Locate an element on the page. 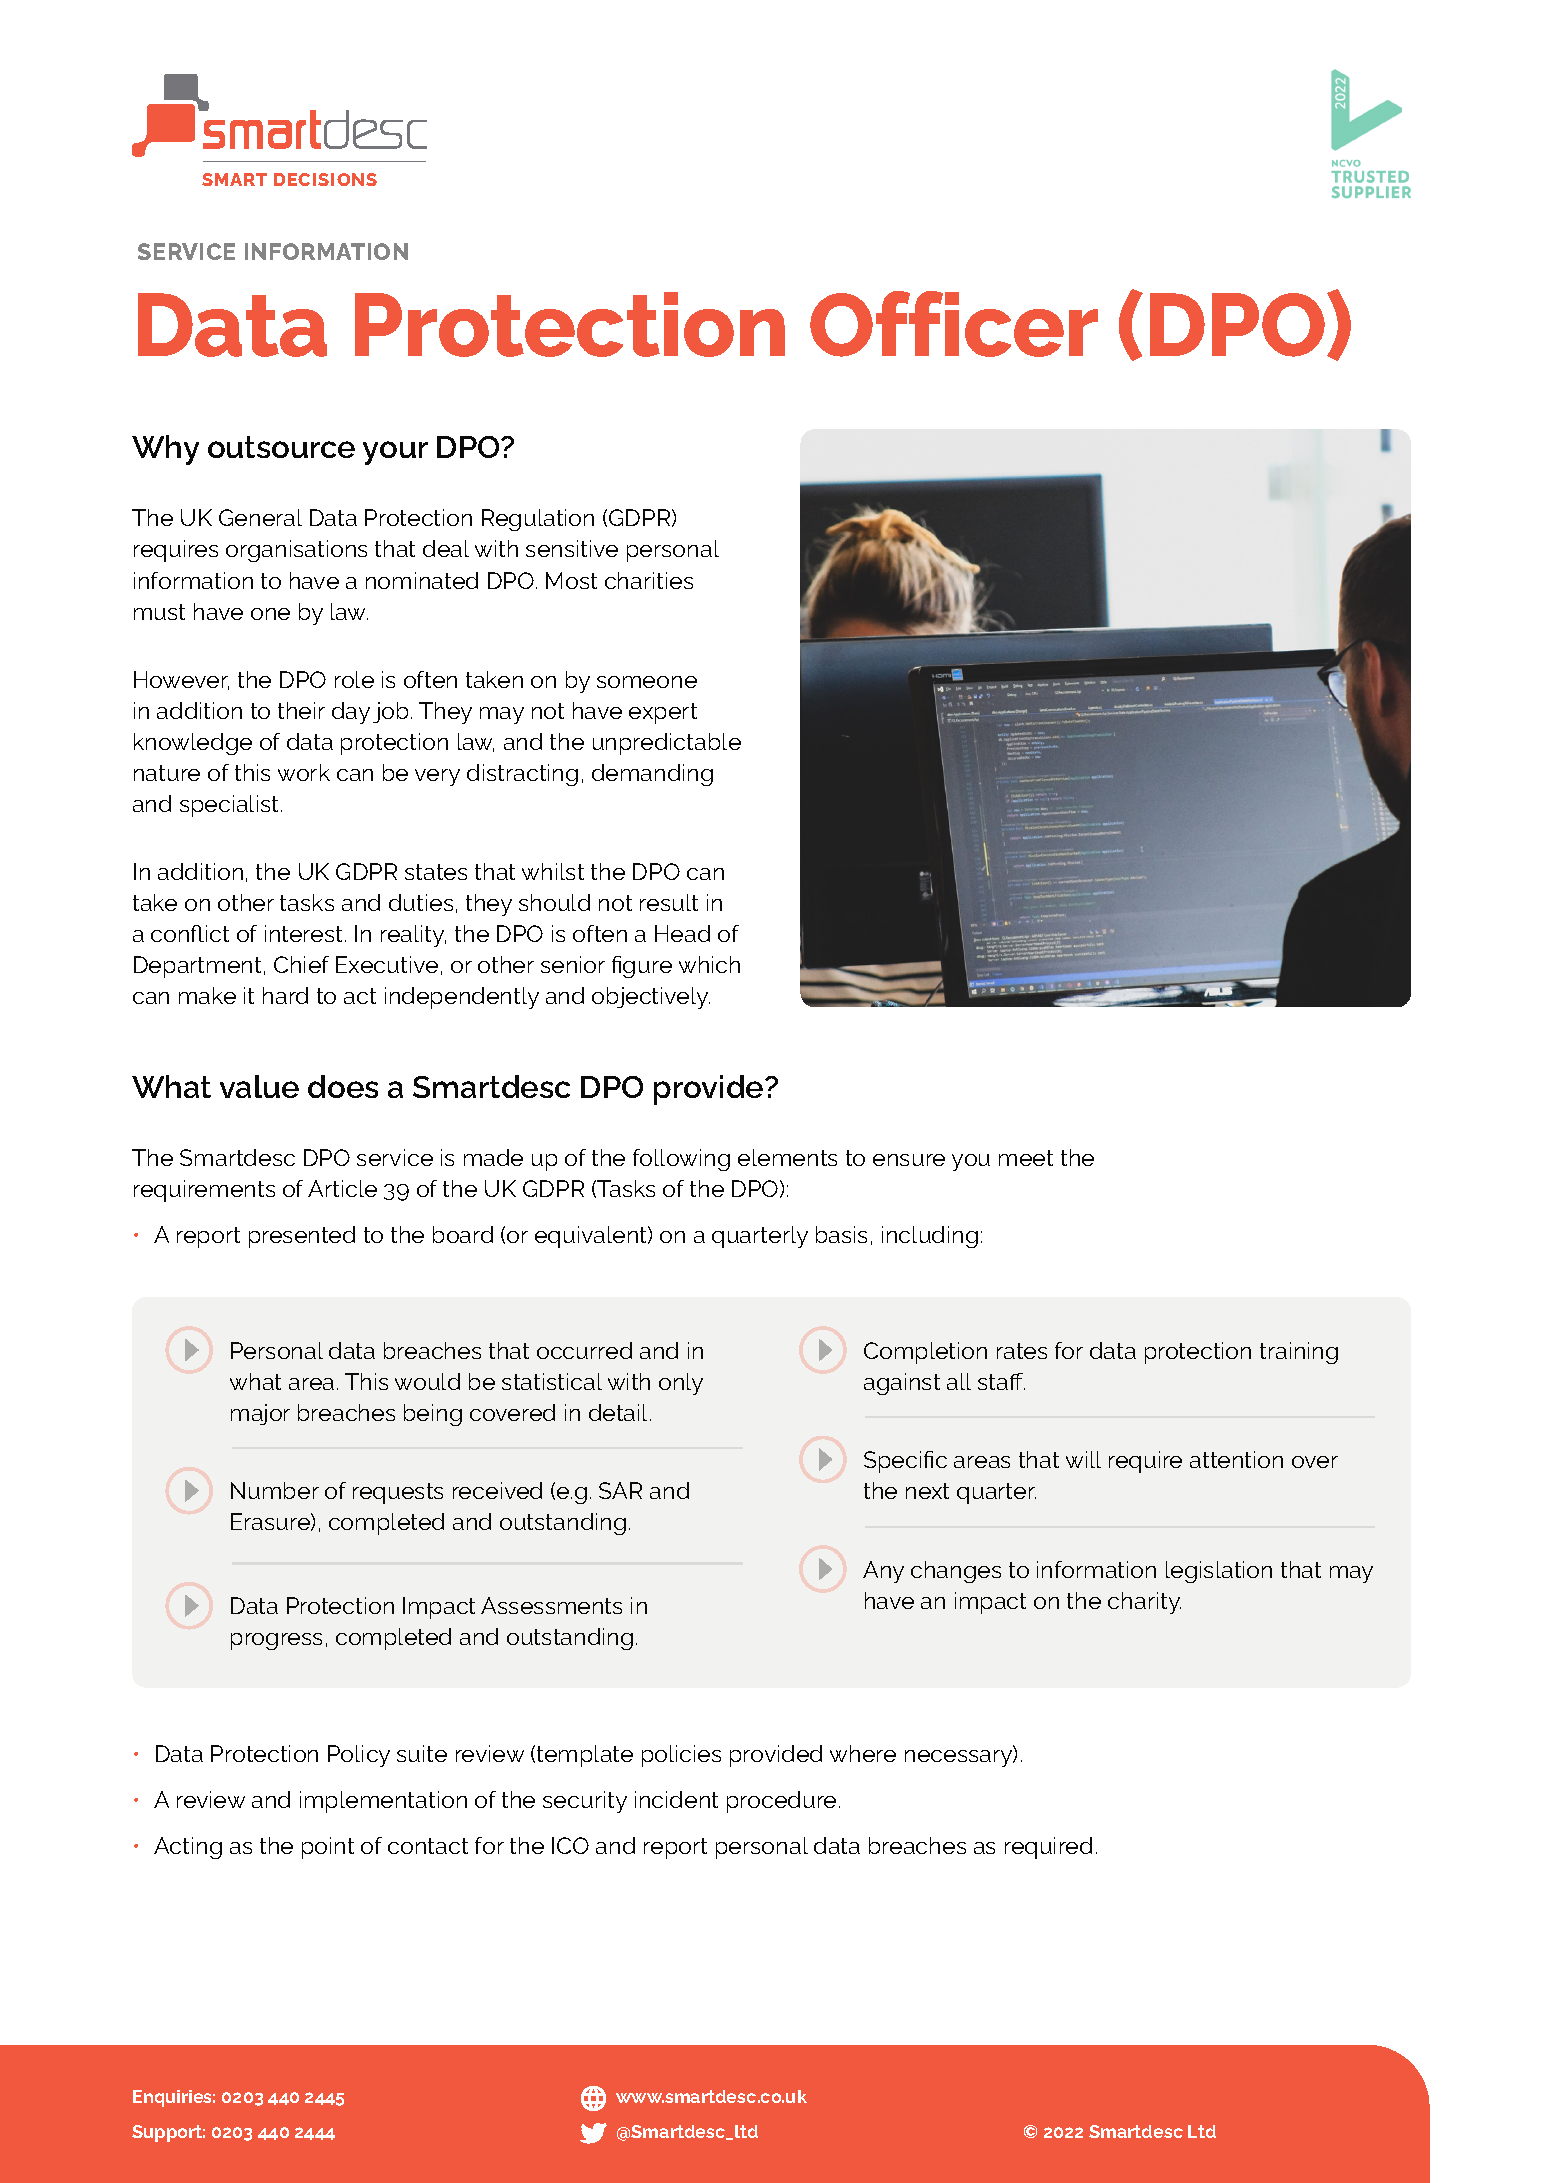  unpredictable is located at coordinates (667, 744).
